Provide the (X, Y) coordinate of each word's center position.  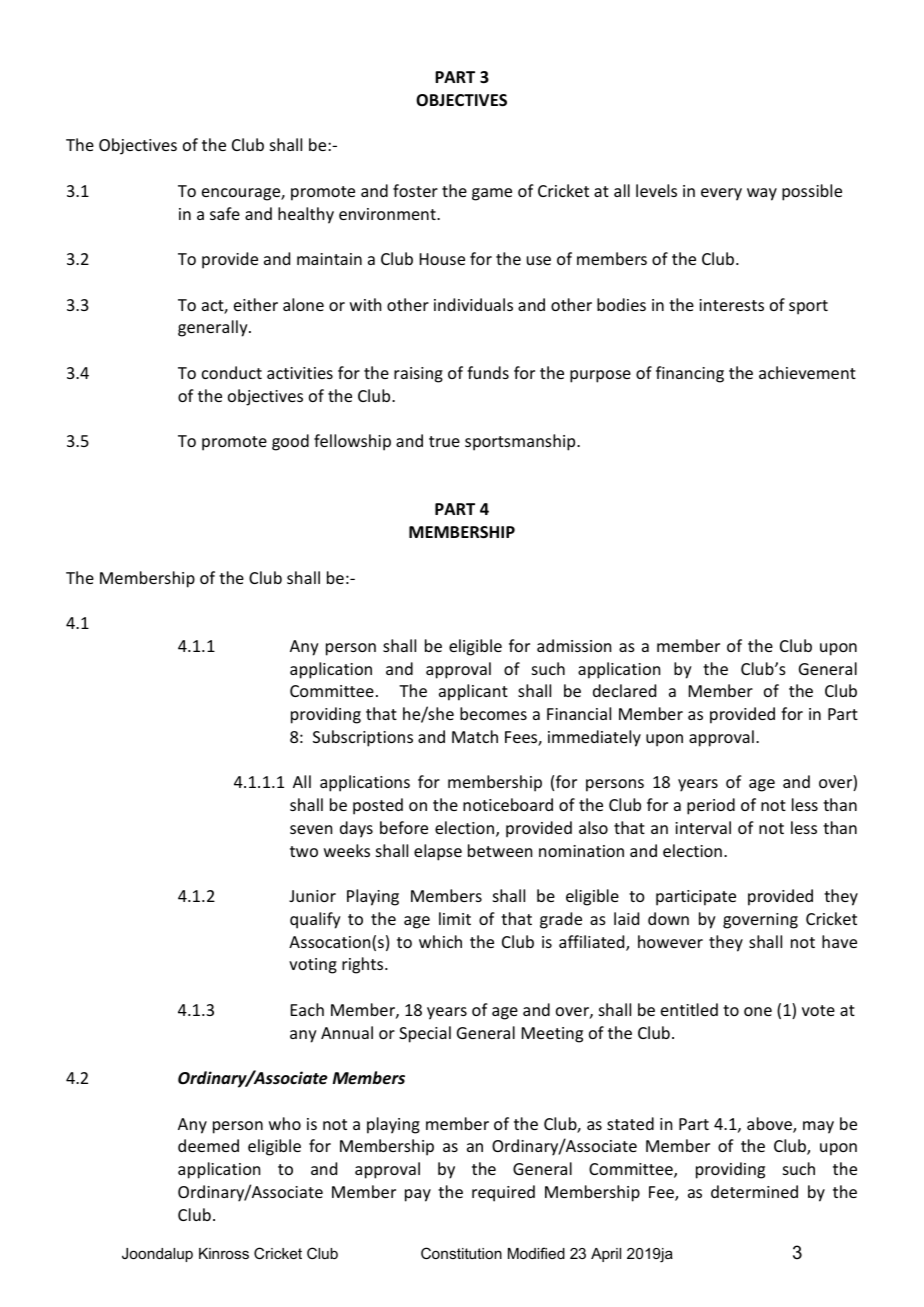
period (711, 806)
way (762, 194)
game (492, 194)
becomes (493, 713)
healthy (306, 215)
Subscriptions (363, 738)
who (285, 1123)
